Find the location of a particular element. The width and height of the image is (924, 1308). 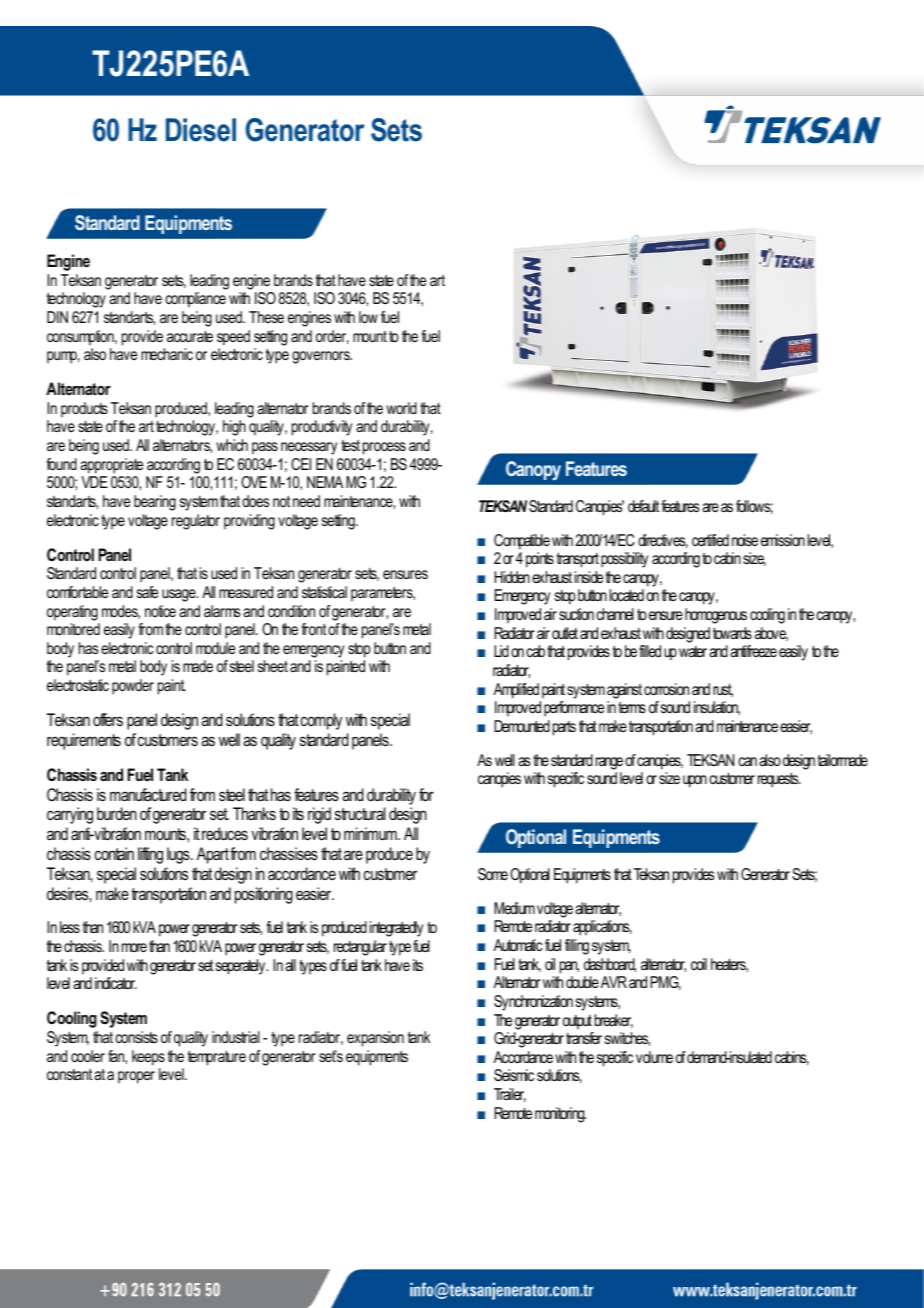

Diesel is located at coordinates (201, 130).
